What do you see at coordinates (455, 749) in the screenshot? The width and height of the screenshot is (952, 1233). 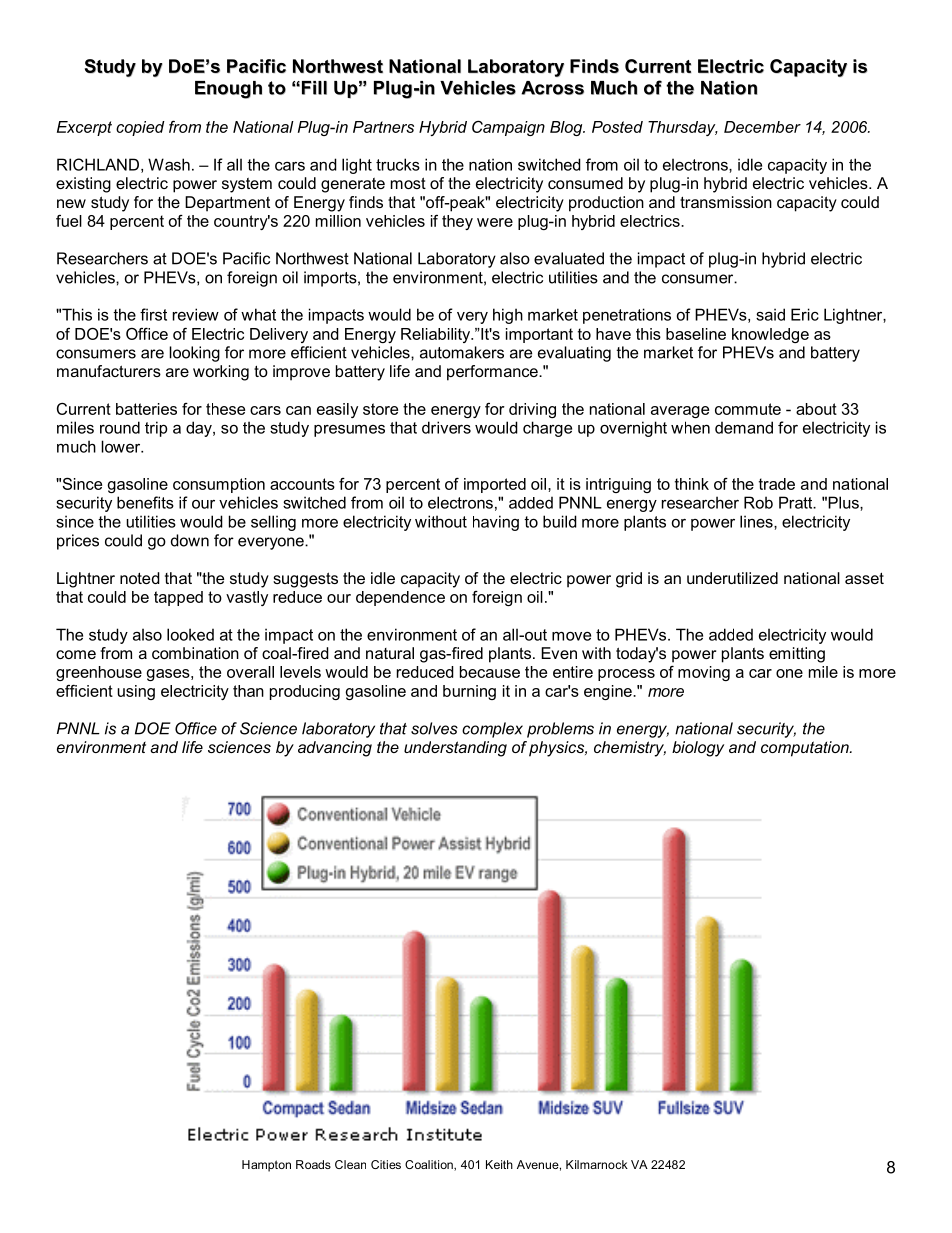 I see `understanding` at bounding box center [455, 749].
